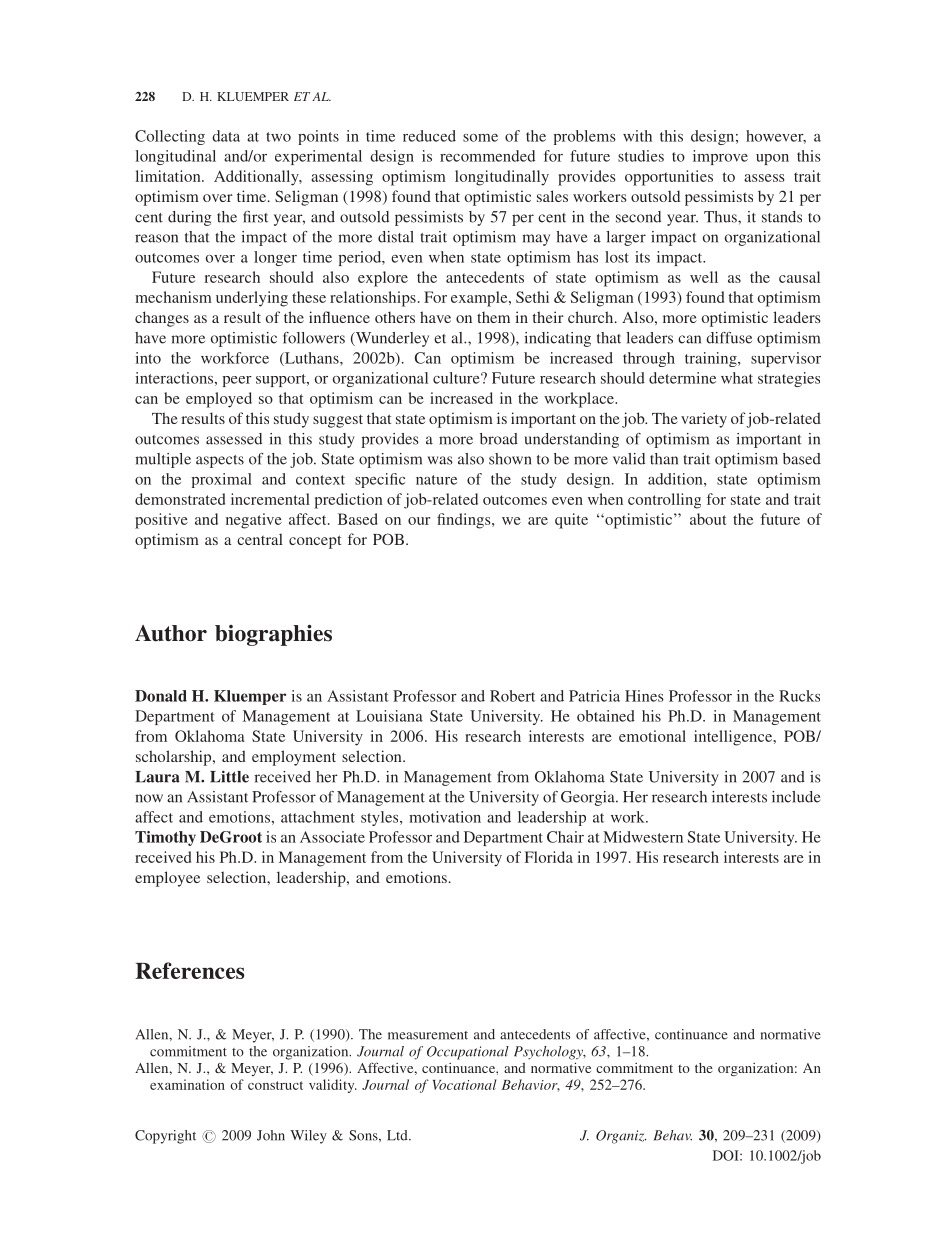 This screenshot has height=1249, width=952. I want to click on proximal, so click(222, 480).
